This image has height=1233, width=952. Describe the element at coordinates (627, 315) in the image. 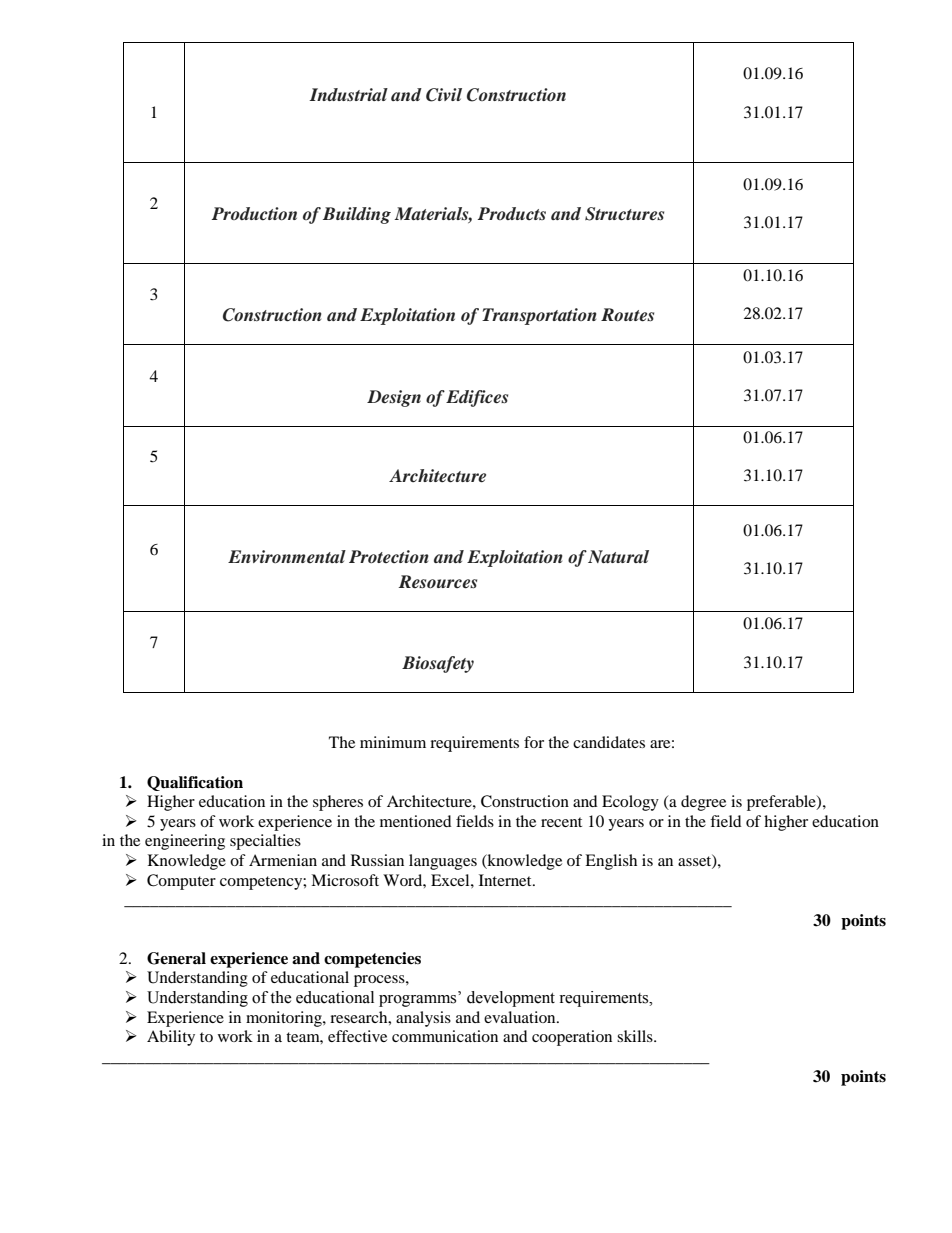

I see `Routes` at that location.
